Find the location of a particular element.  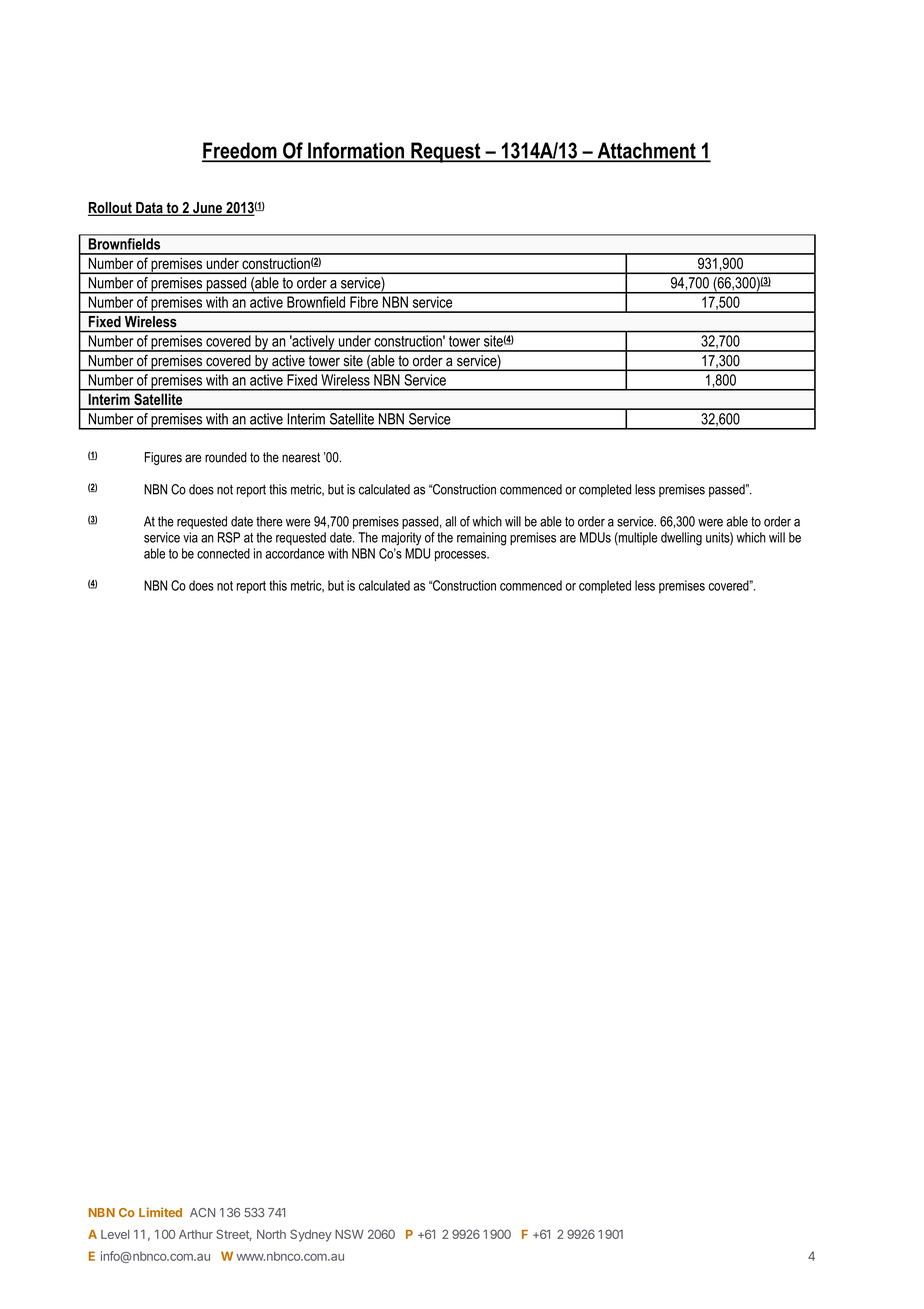

remaining is located at coordinates (481, 539).
